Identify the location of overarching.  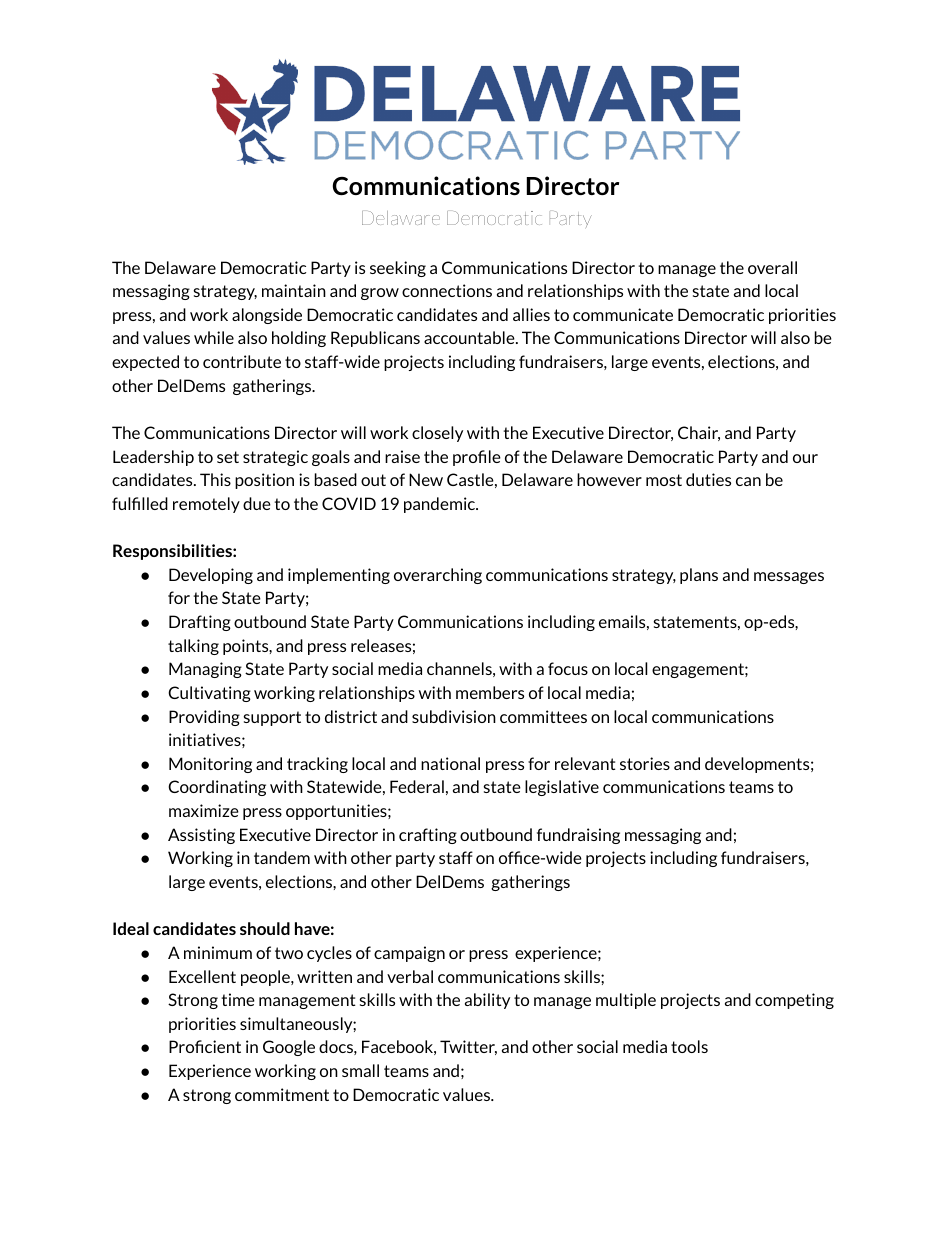
(438, 576).
